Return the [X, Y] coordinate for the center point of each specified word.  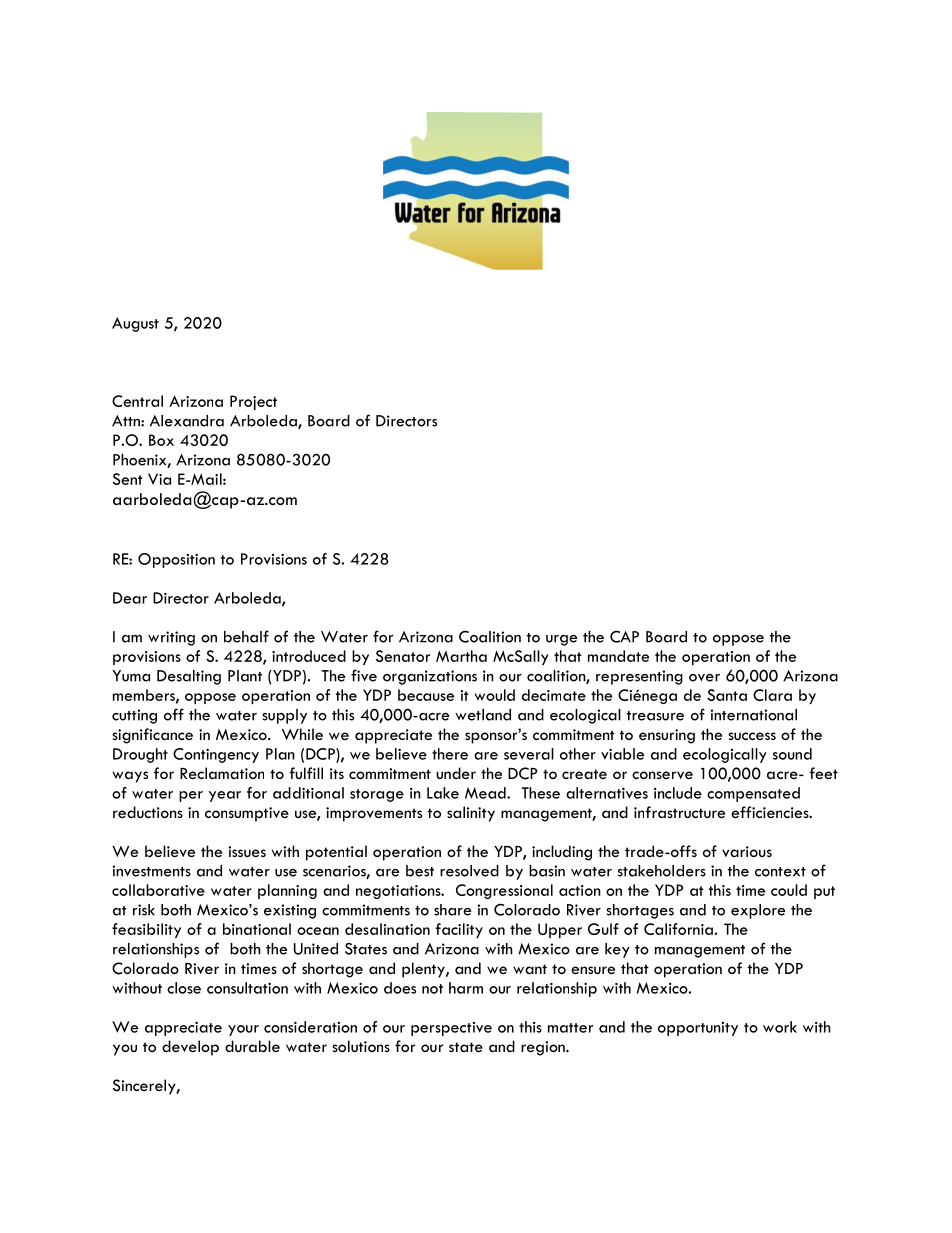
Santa [727, 695]
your [243, 1030]
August [135, 324]
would [495, 695]
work [780, 1027]
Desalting [189, 677]
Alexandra [187, 421]
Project [253, 402]
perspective [451, 1029]
